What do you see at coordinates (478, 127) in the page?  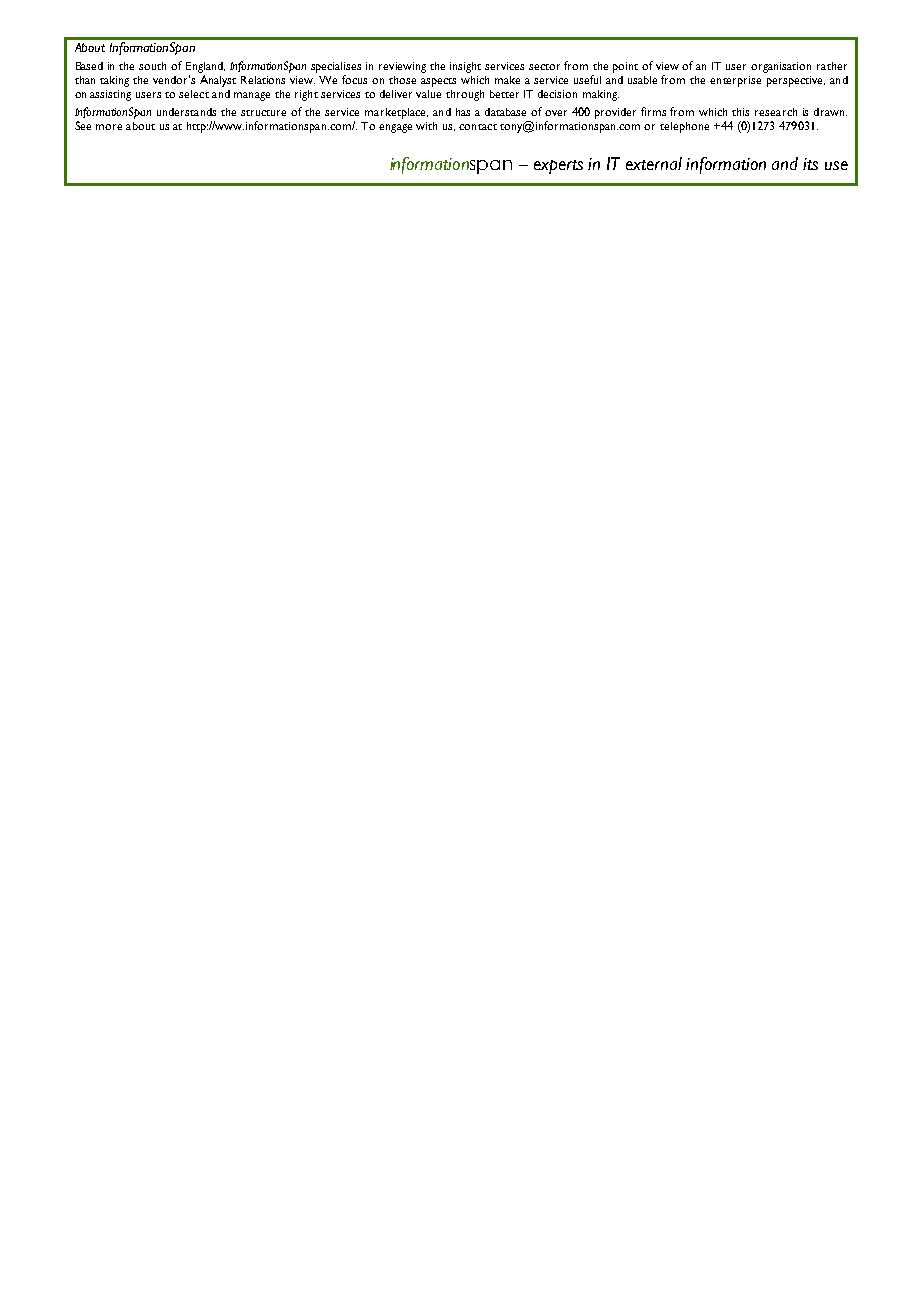 I see `contact` at bounding box center [478, 127].
